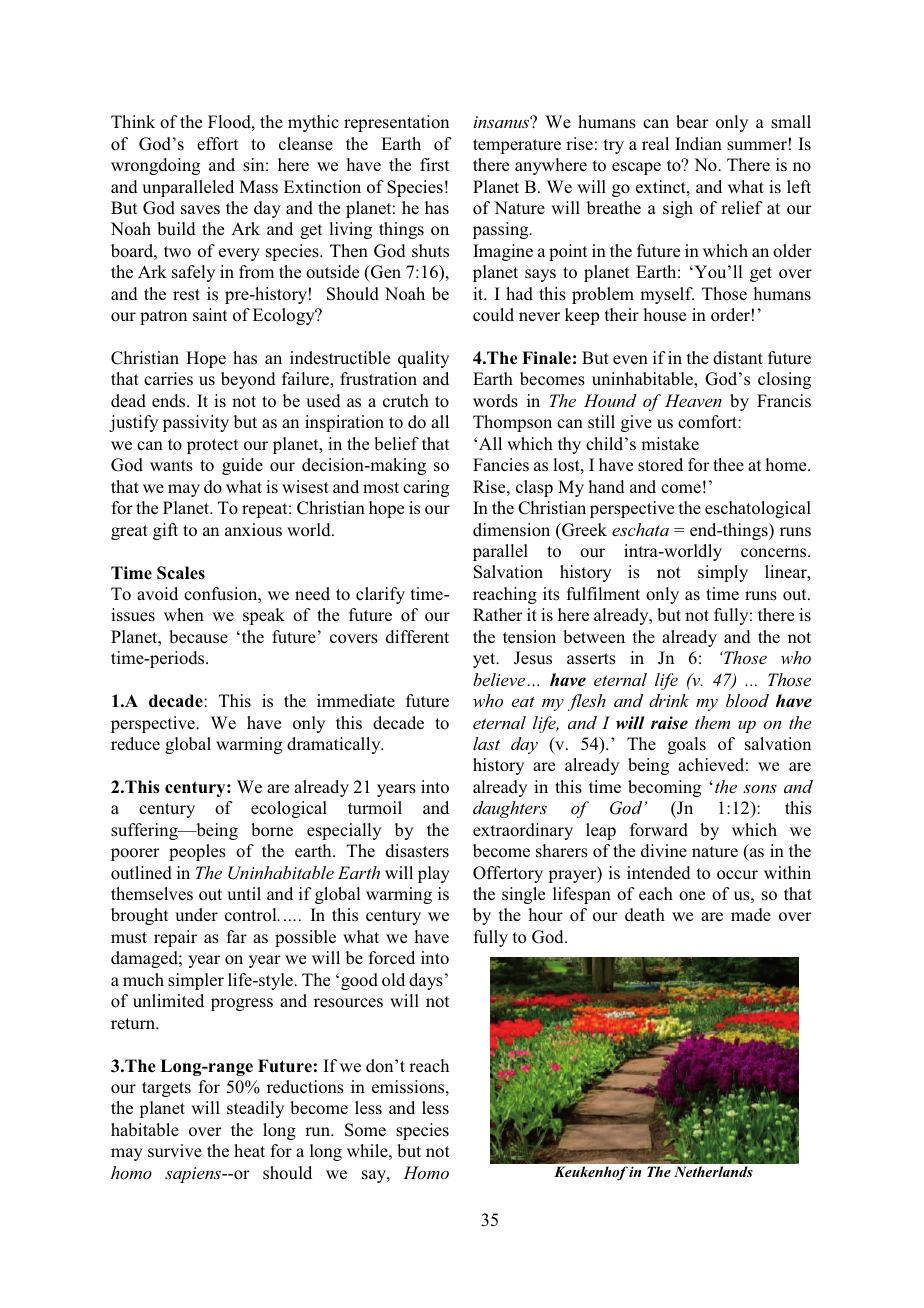  What do you see at coordinates (434, 165) in the image?
I see `first` at bounding box center [434, 165].
